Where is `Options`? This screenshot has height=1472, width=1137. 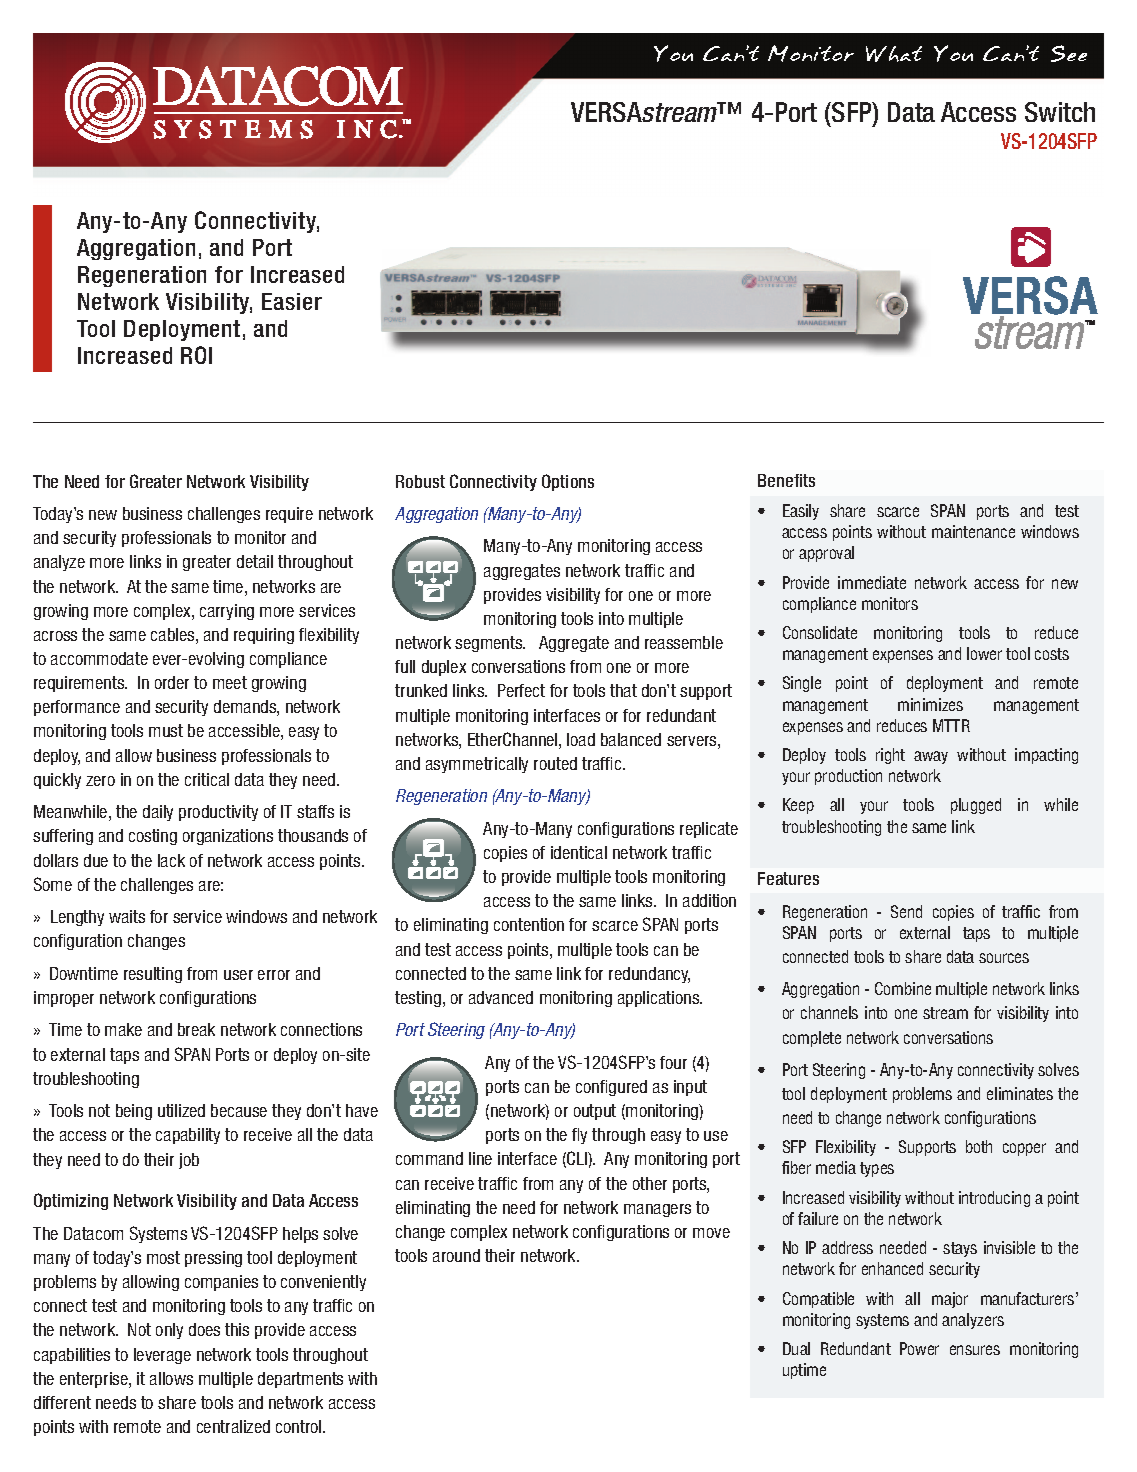
Options is located at coordinates (568, 482).
